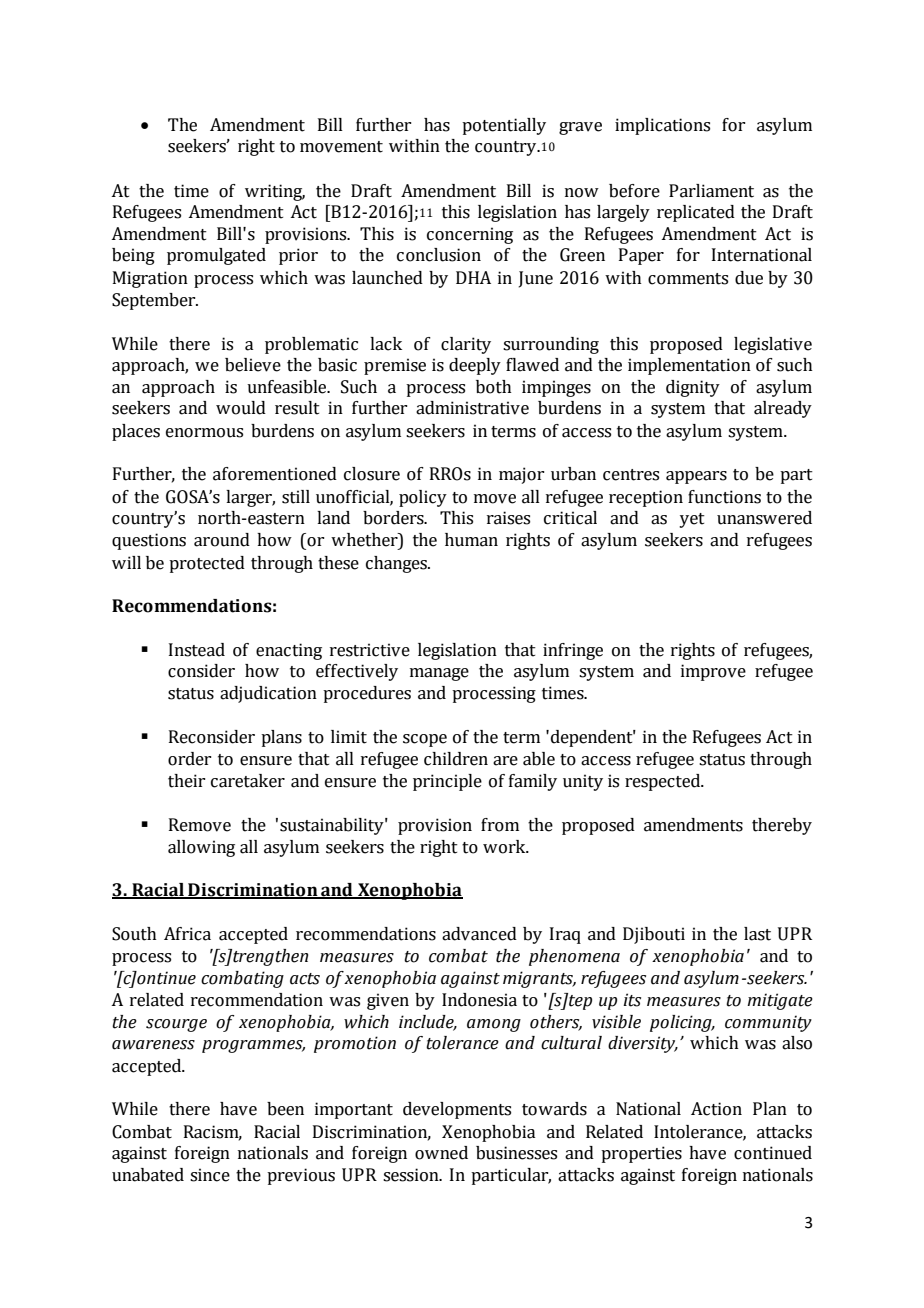  I want to click on enormous, so click(204, 433).
